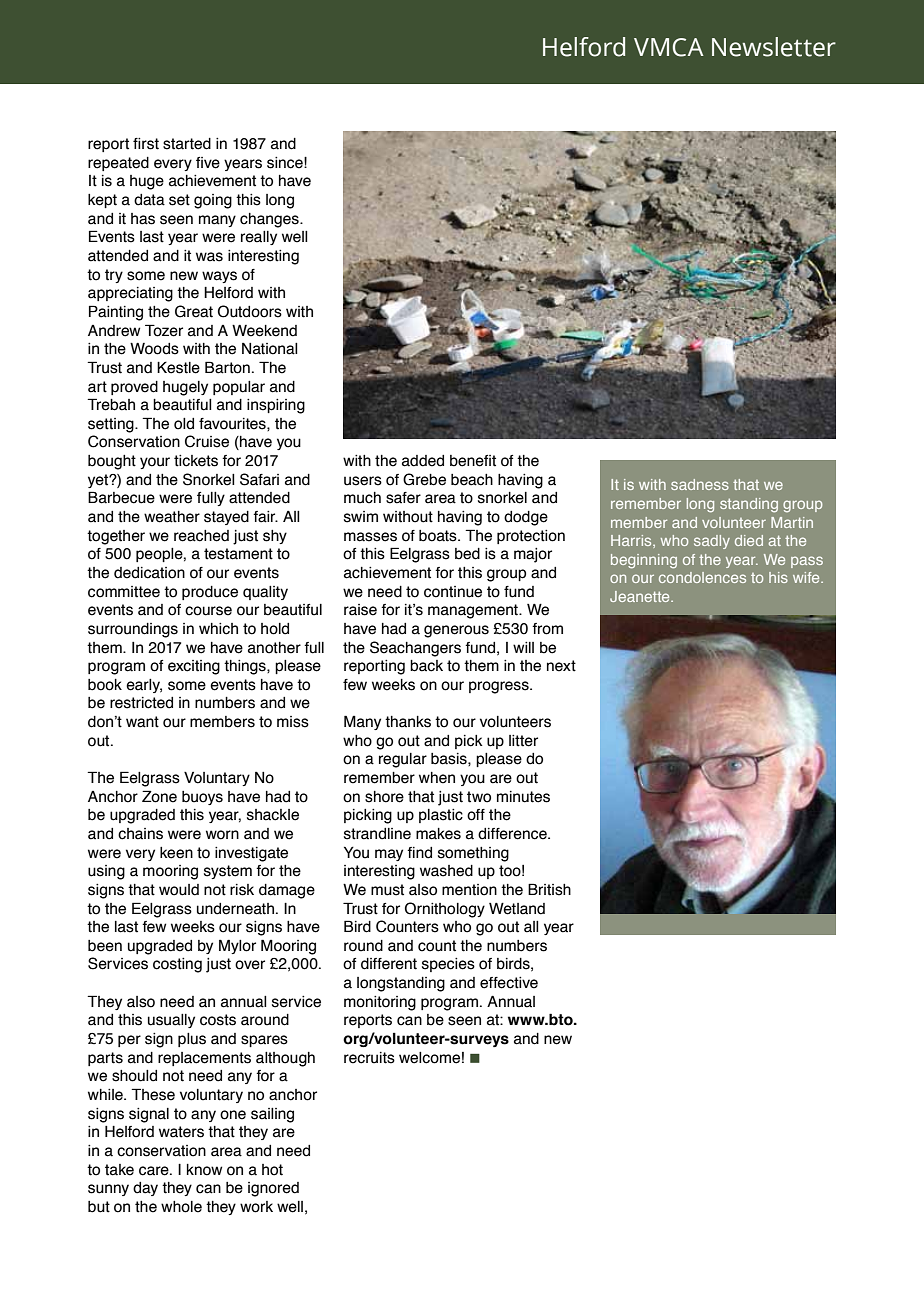  Describe the element at coordinates (204, 1170) in the screenshot. I see `know` at that location.
